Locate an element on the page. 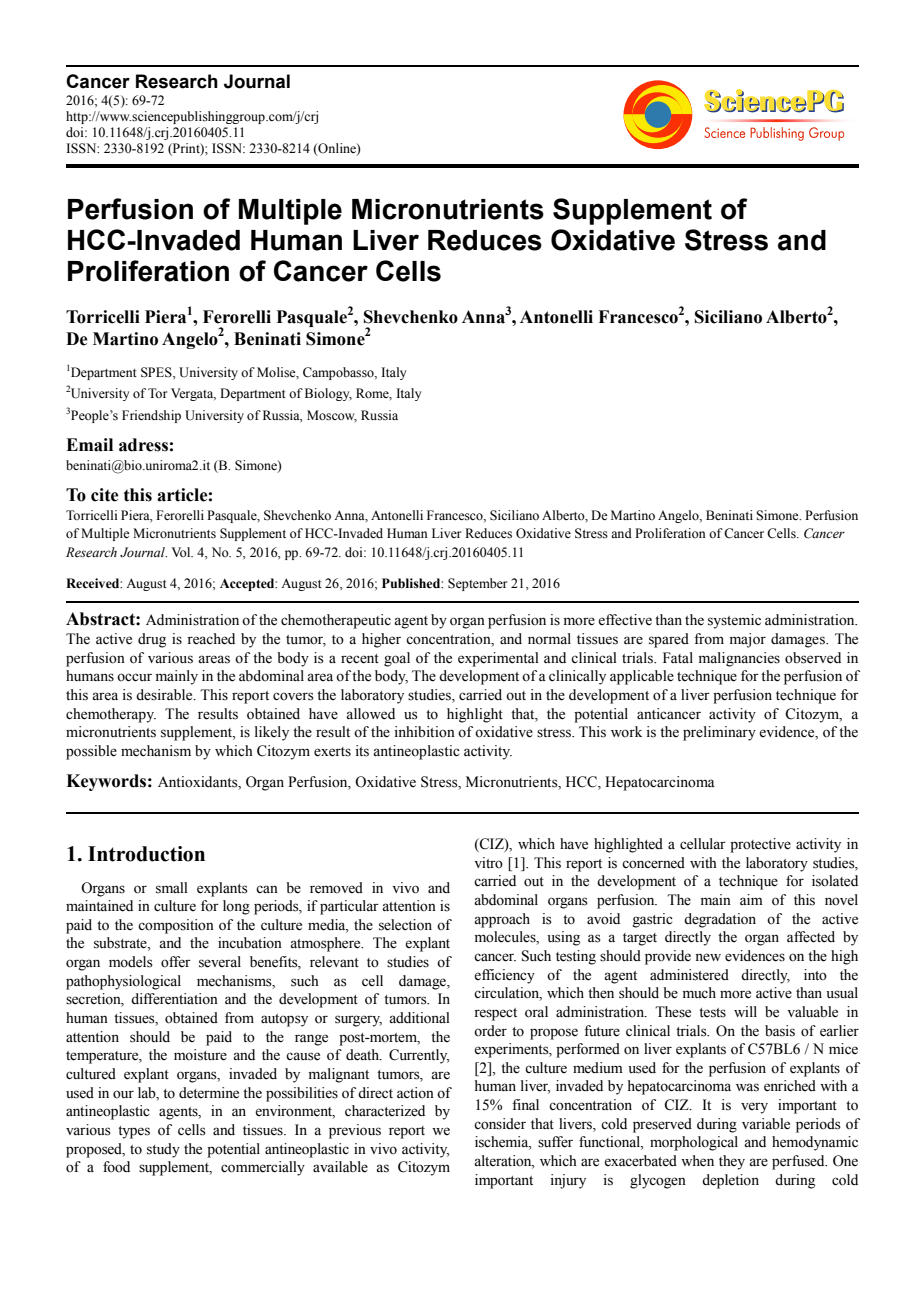 The width and height of the document is (924, 1308). approach is located at coordinates (502, 920).
